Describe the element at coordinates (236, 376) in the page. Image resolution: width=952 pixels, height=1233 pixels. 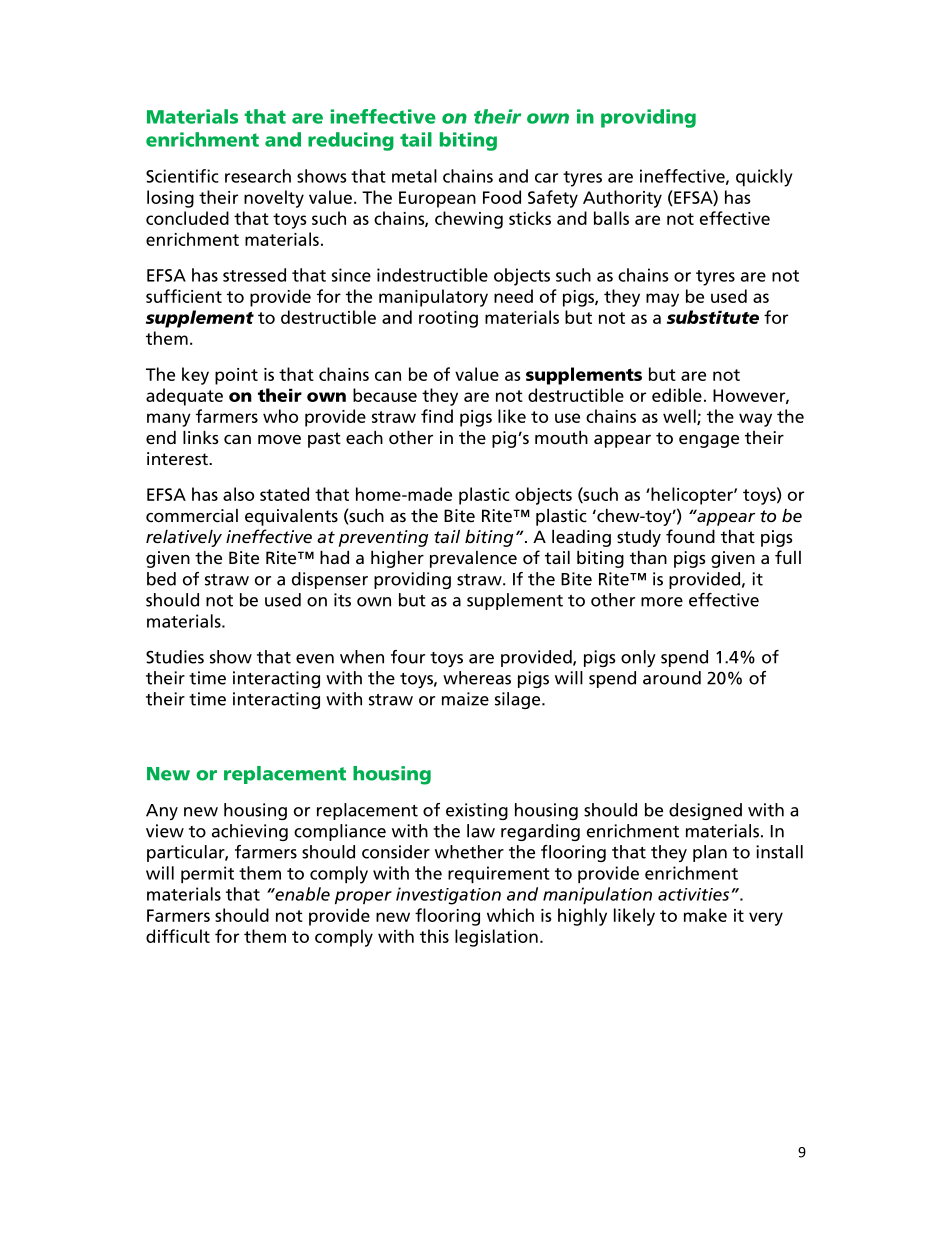
I see `point` at that location.
